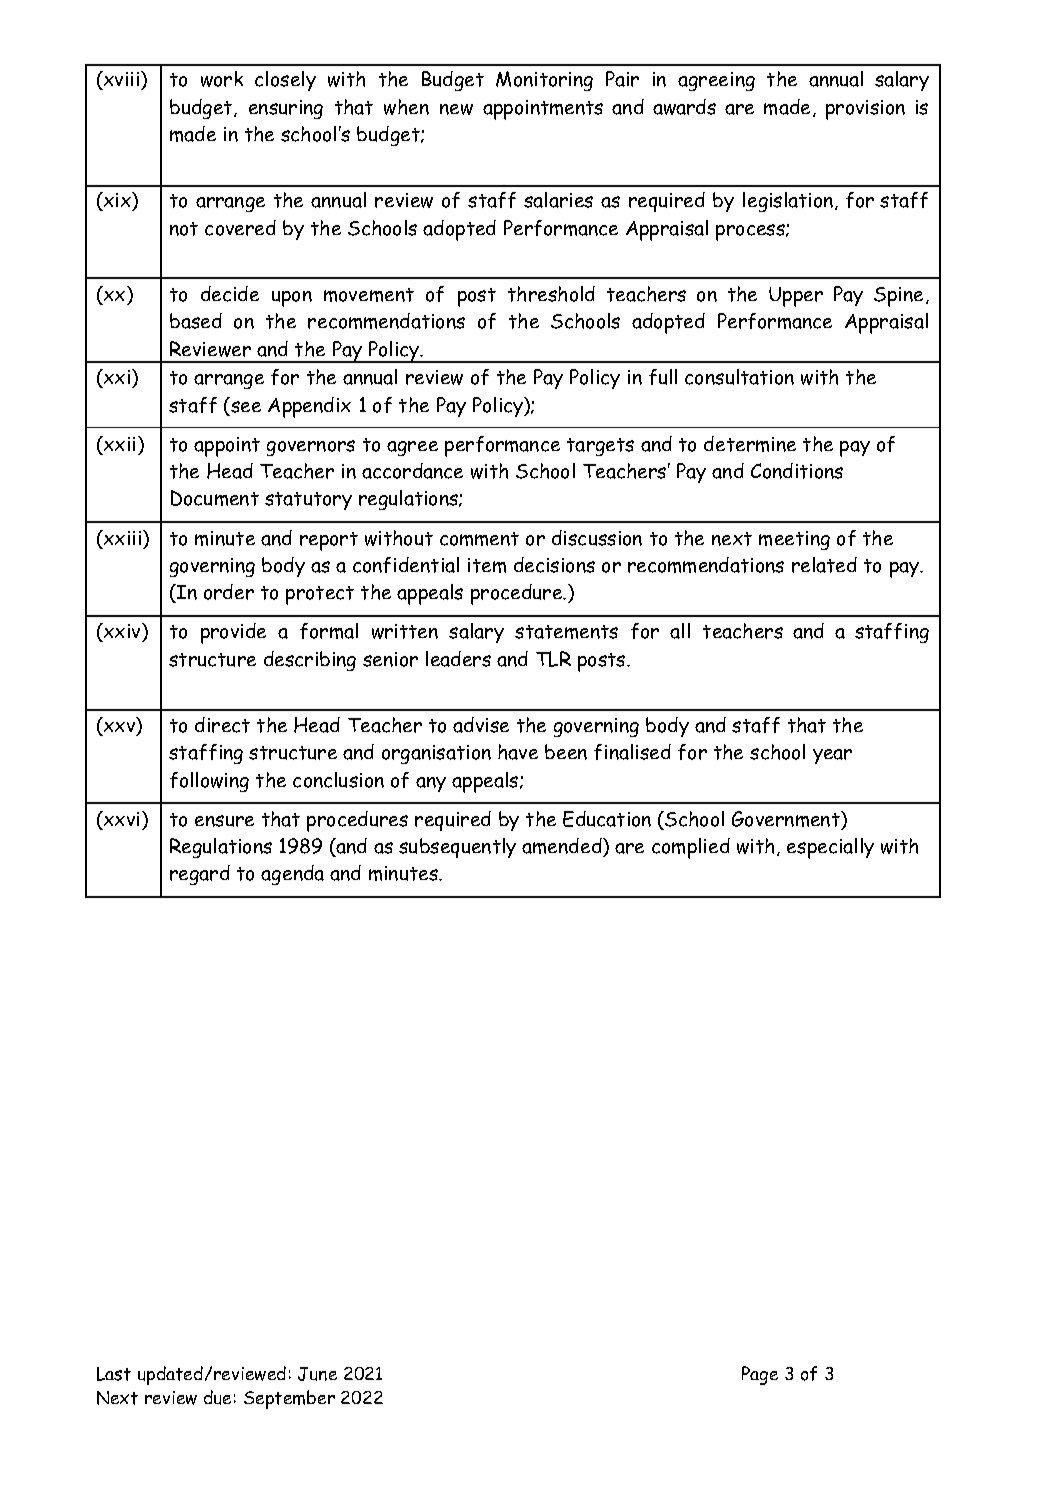 Image resolution: width=1060 pixels, height=1497 pixels. I want to click on regard, so click(200, 875).
